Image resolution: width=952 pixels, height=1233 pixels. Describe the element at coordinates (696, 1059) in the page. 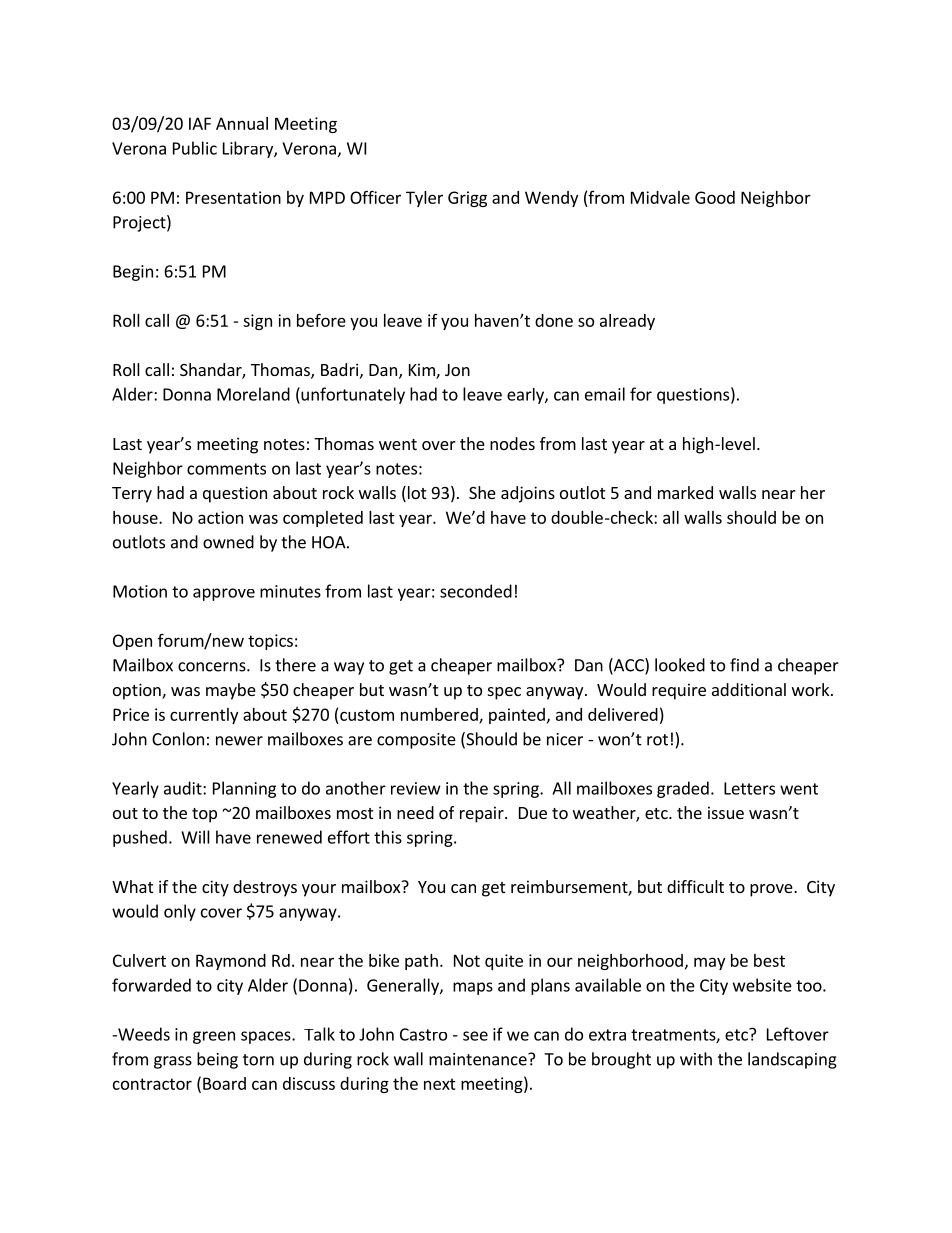

I see `with` at that location.
